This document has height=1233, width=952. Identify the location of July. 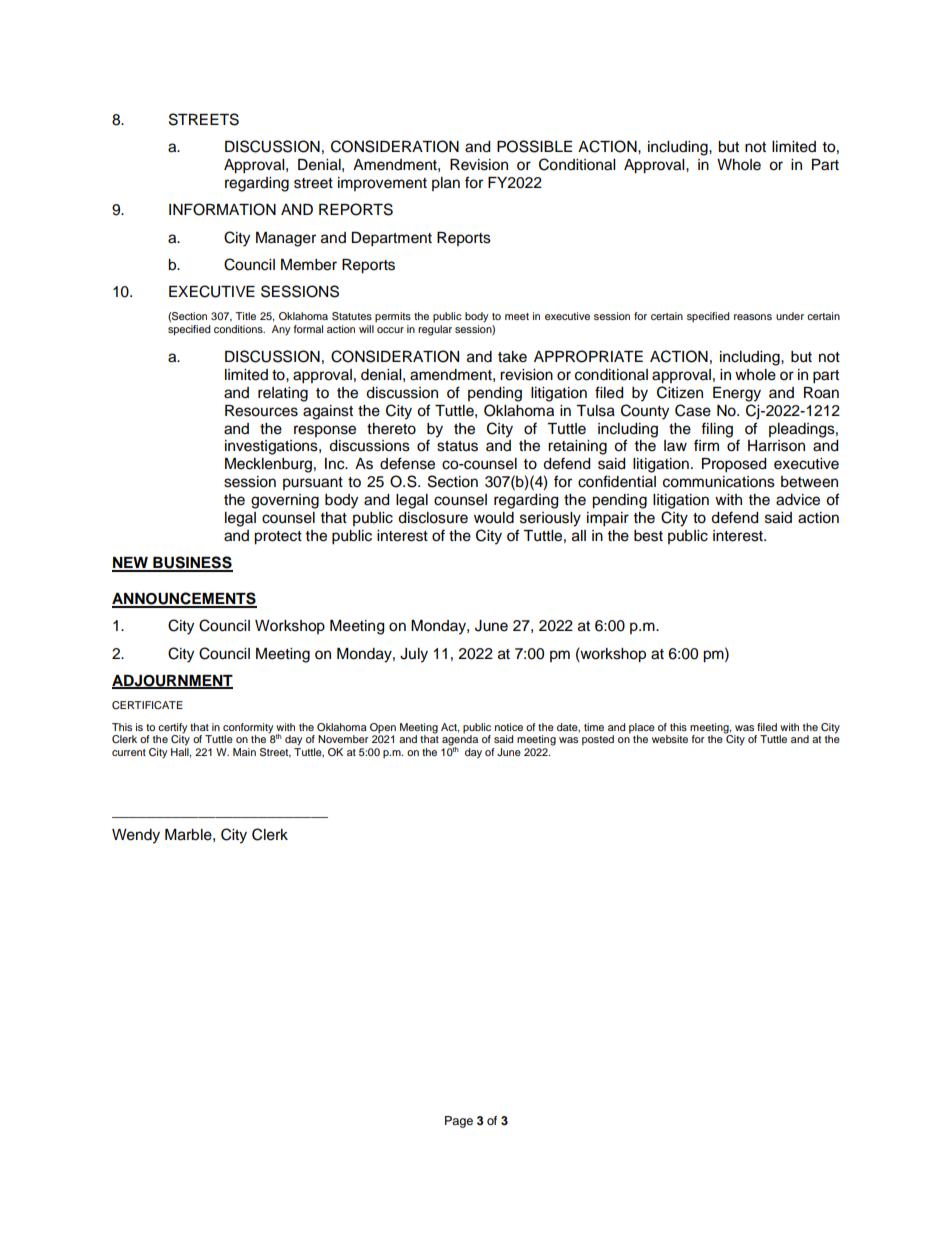
(414, 655).
